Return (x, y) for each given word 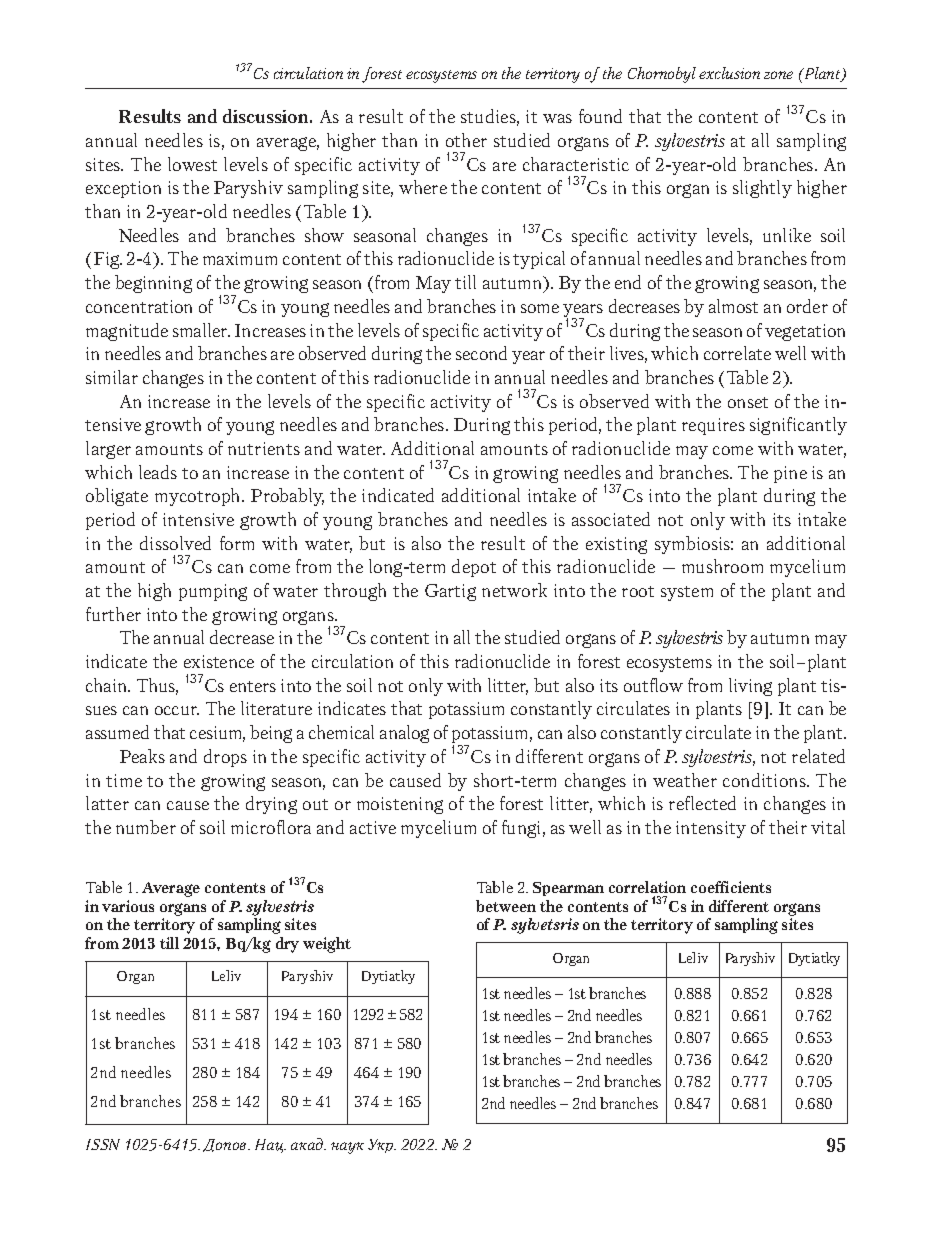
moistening (400, 805)
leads (158, 472)
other (466, 140)
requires (713, 426)
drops (225, 758)
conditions (765, 780)
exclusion (729, 73)
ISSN (103, 1144)
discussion (267, 116)
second (481, 353)
